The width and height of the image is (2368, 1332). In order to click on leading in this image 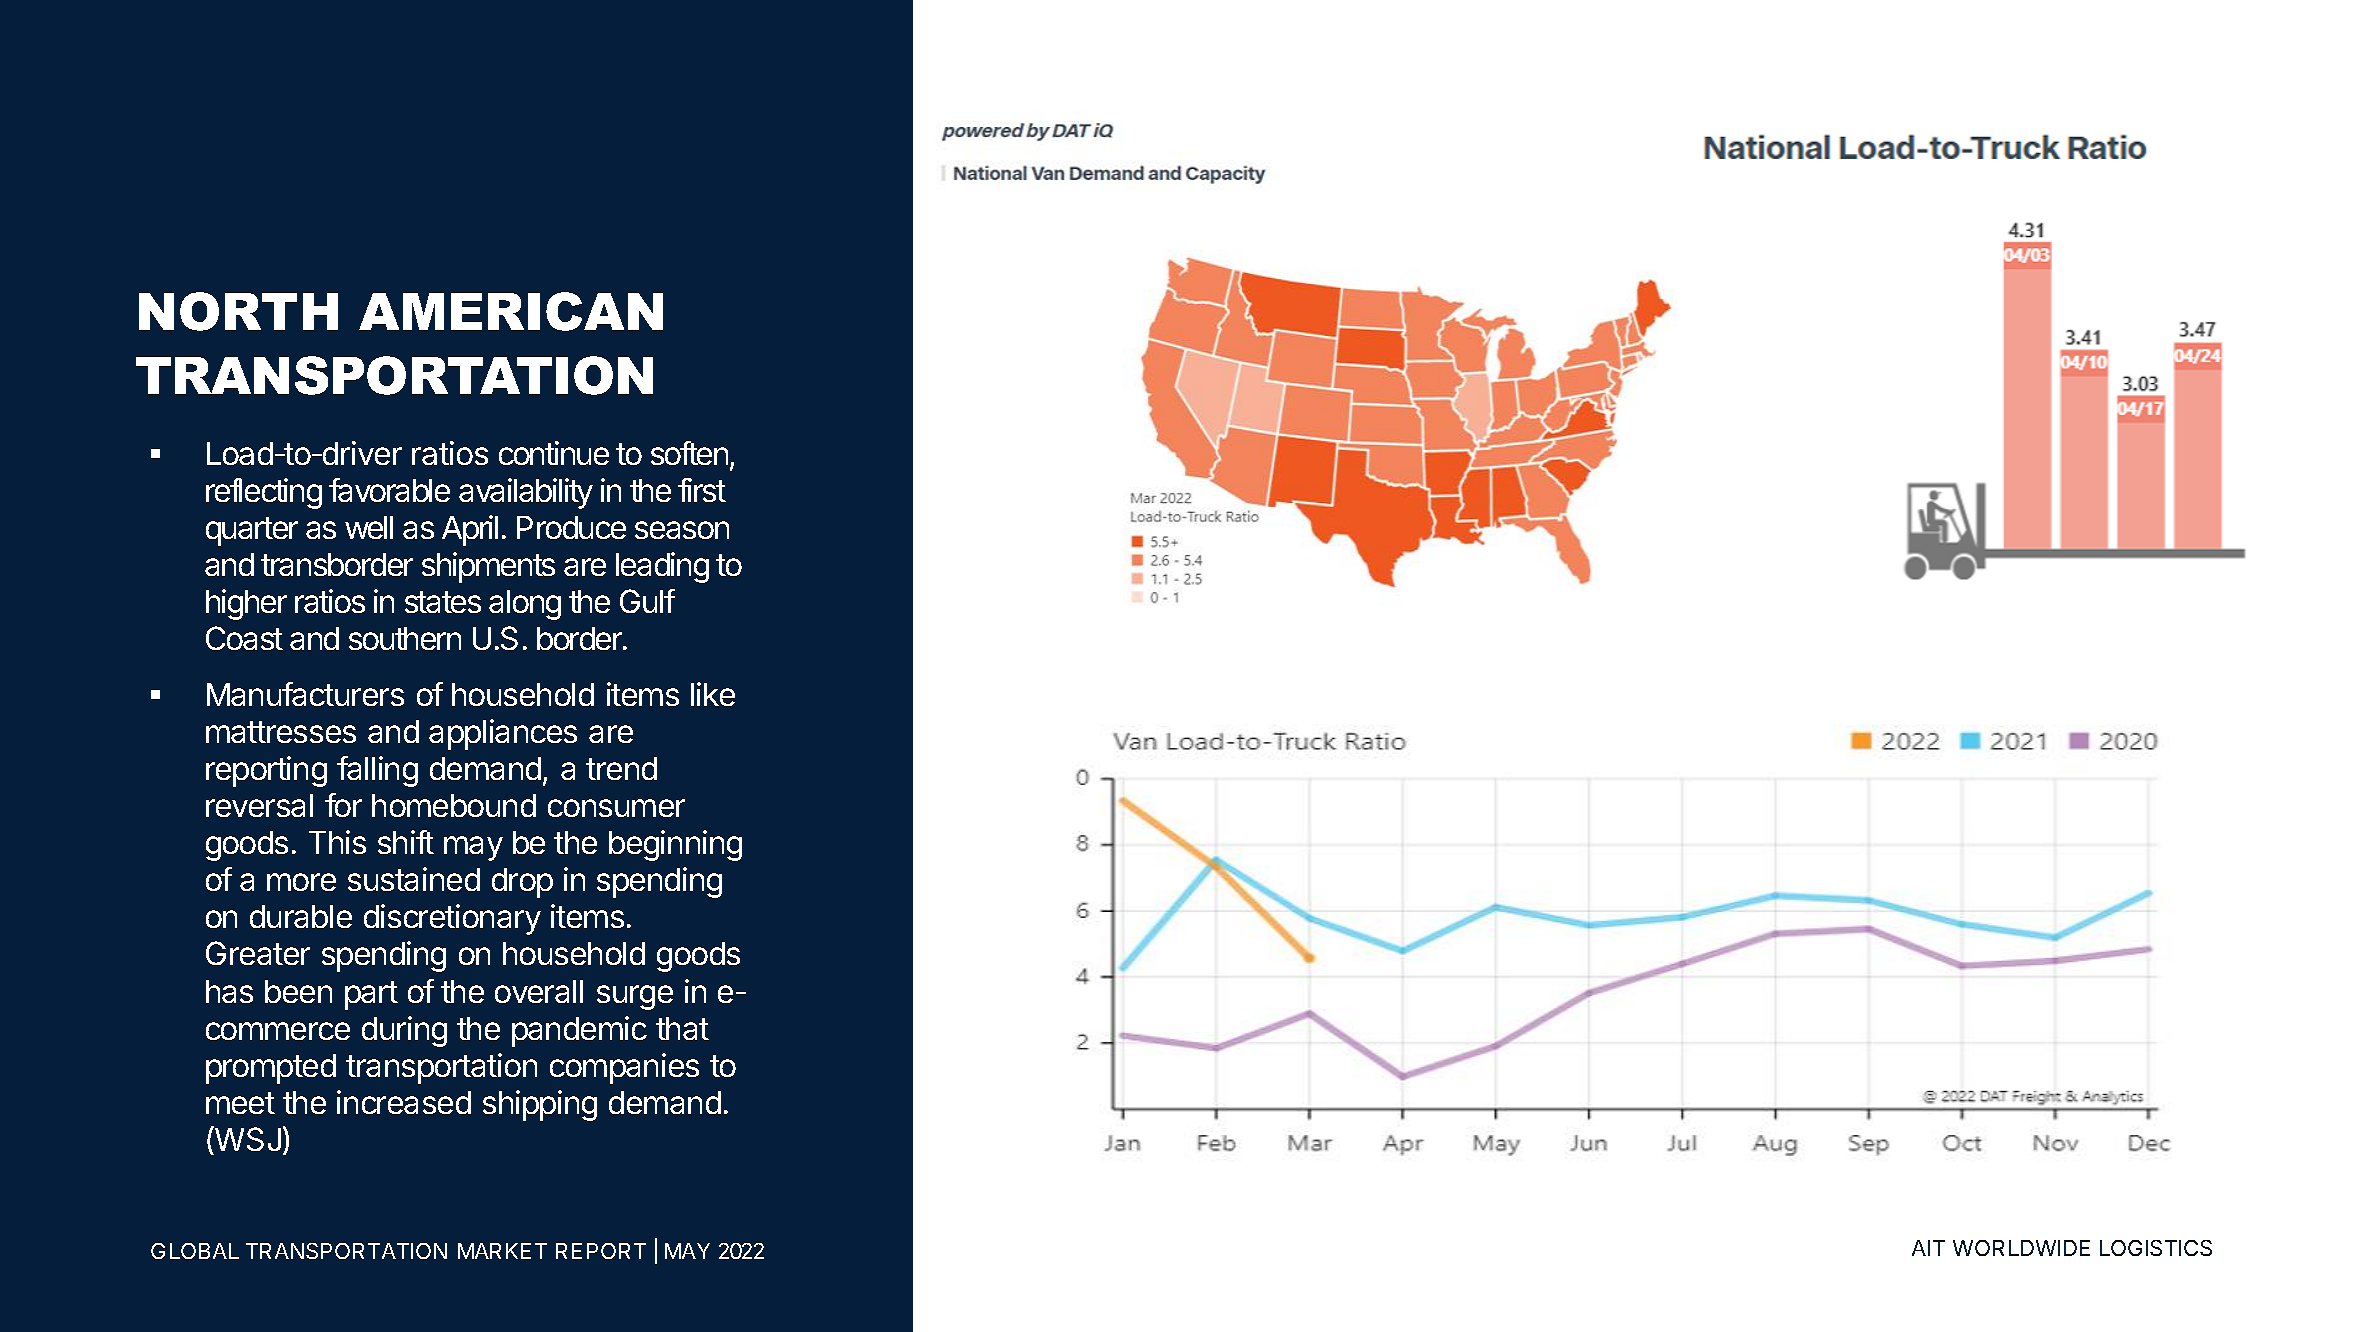, I will do `click(662, 567)`.
